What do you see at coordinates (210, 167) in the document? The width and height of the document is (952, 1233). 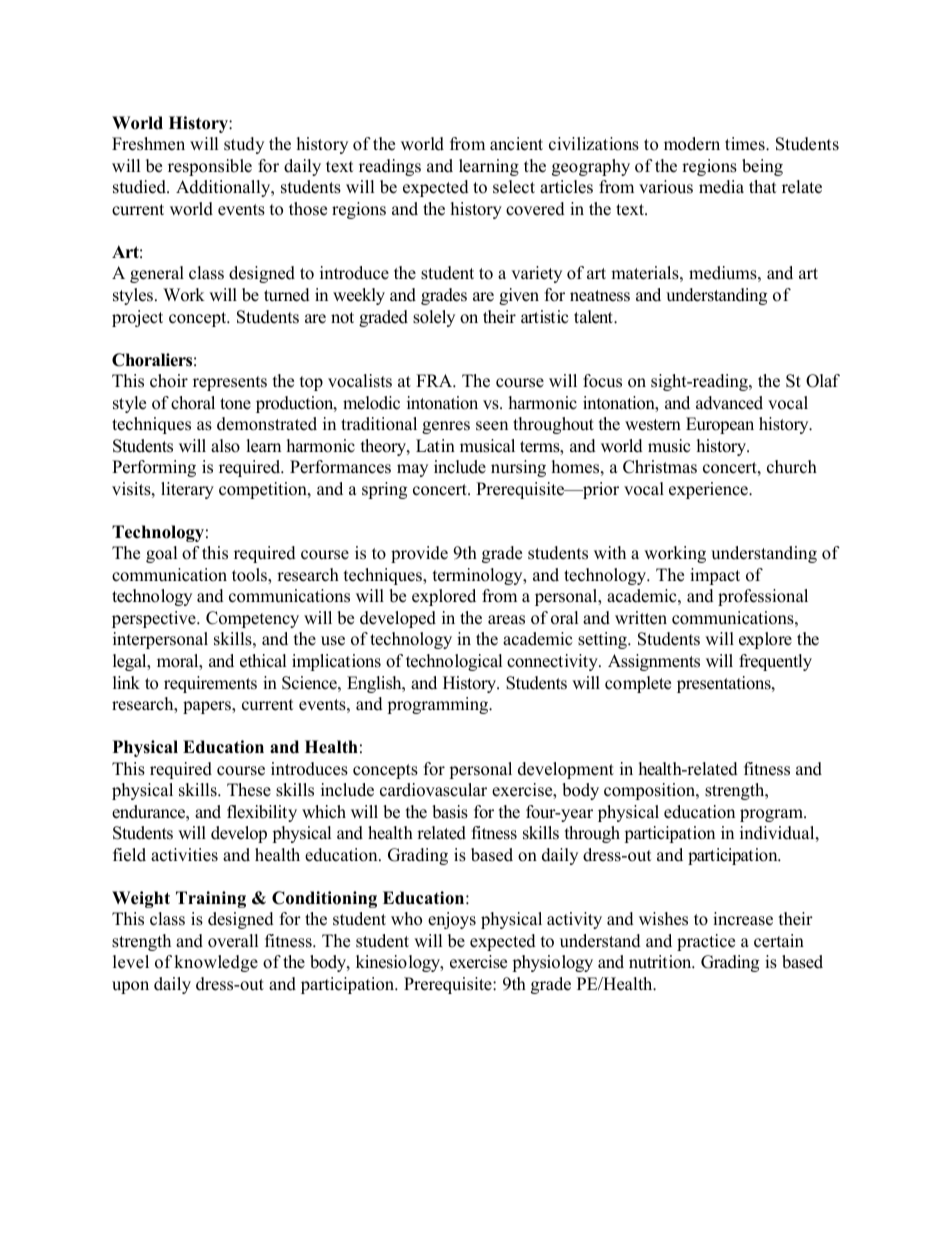 I see `responsible` at bounding box center [210, 167].
